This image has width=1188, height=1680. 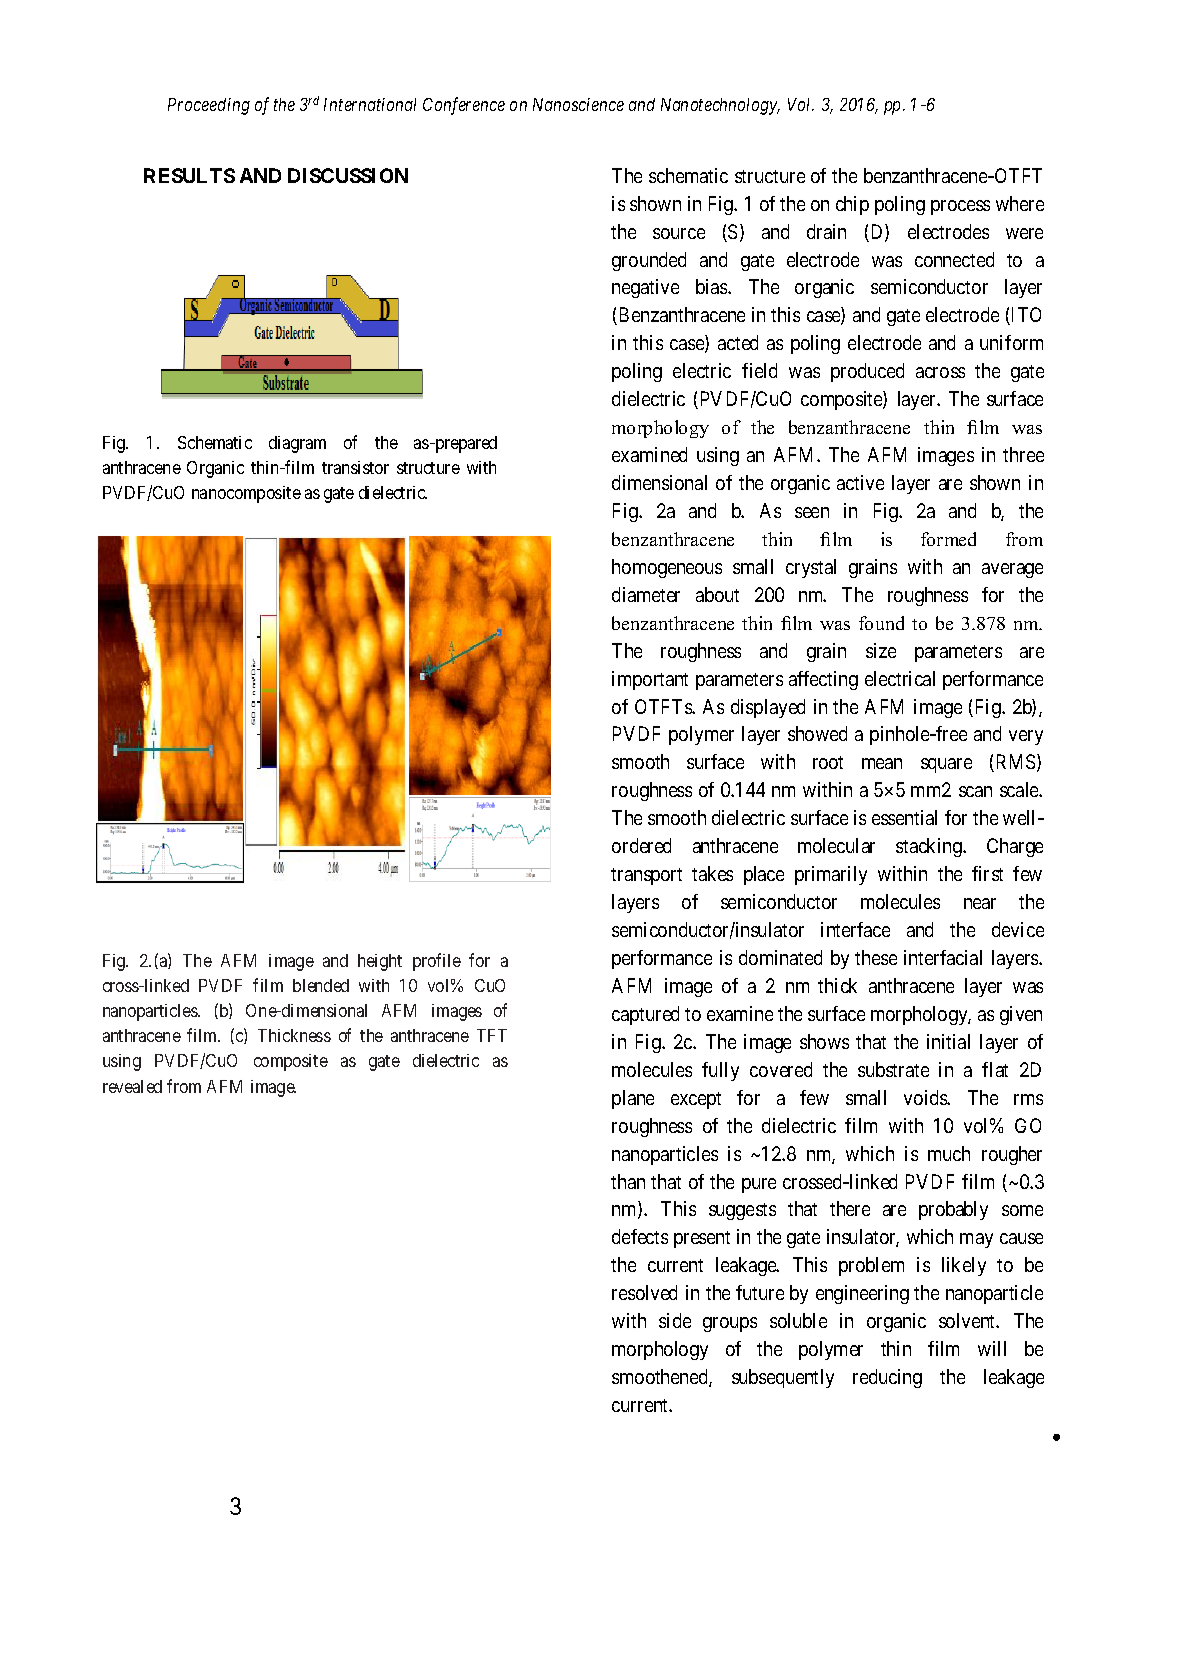 I want to click on resolved, so click(x=644, y=1292).
